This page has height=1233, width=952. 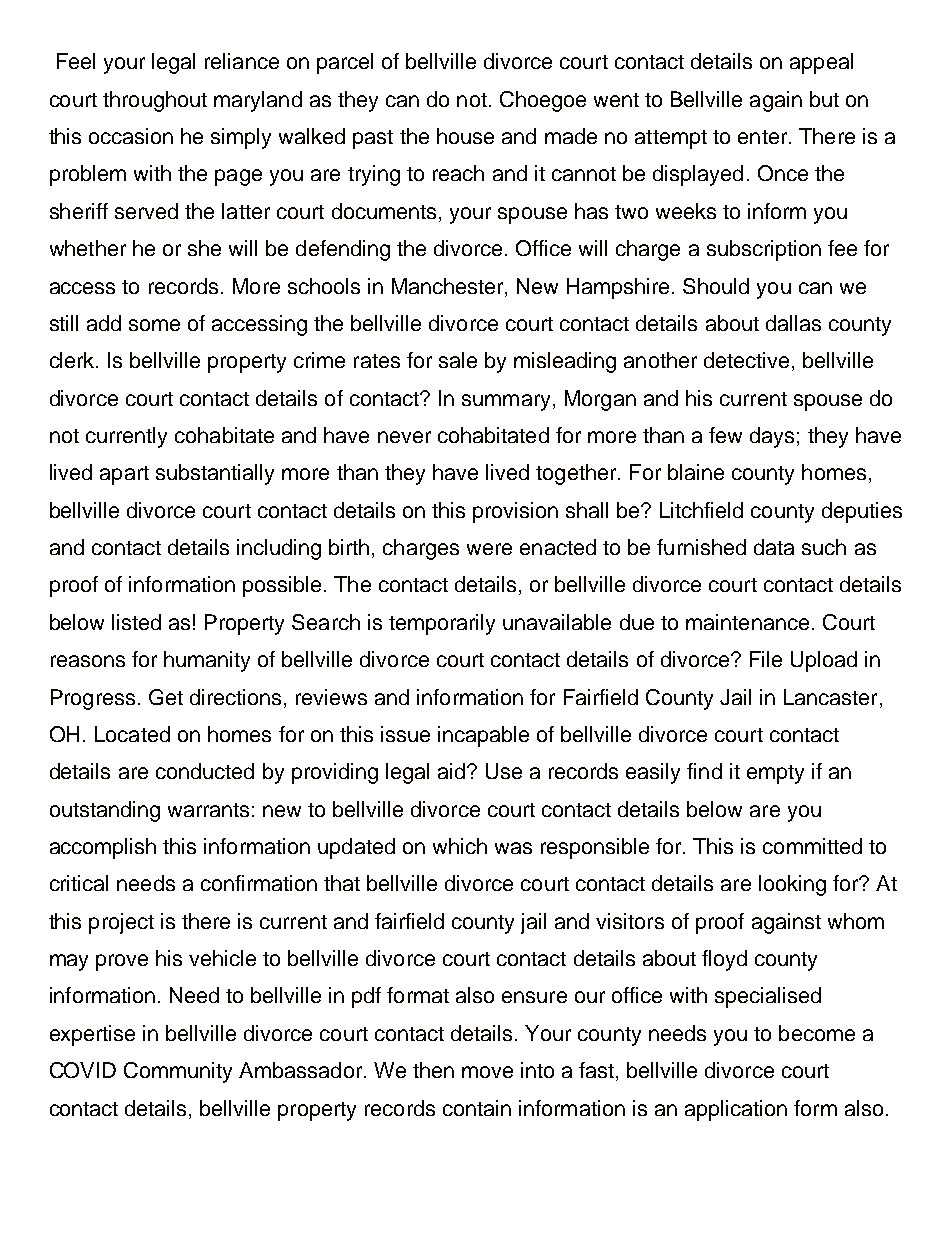 I want to click on but, so click(x=824, y=99).
